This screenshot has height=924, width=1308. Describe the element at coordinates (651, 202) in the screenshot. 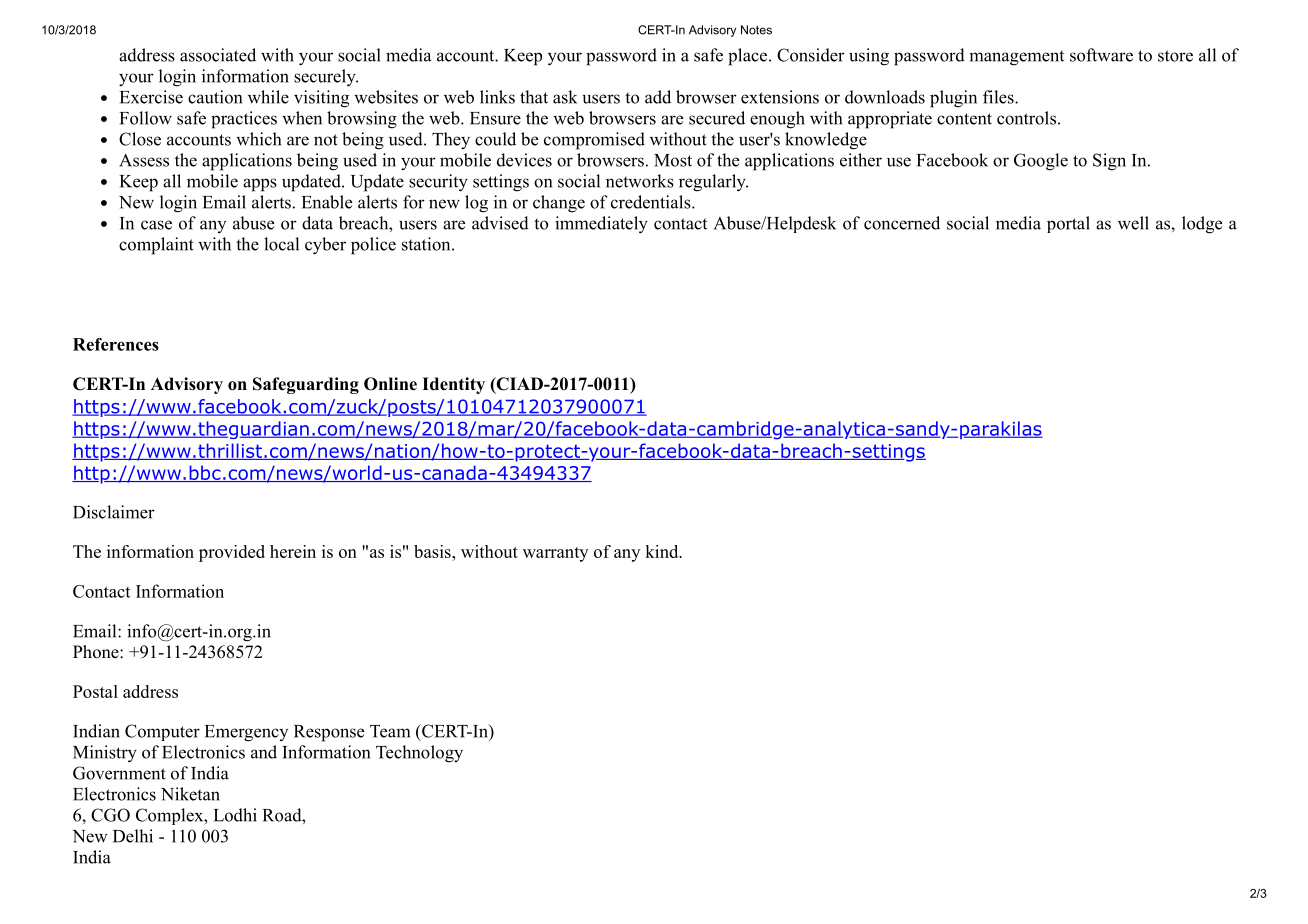

I see `credentials` at that location.
